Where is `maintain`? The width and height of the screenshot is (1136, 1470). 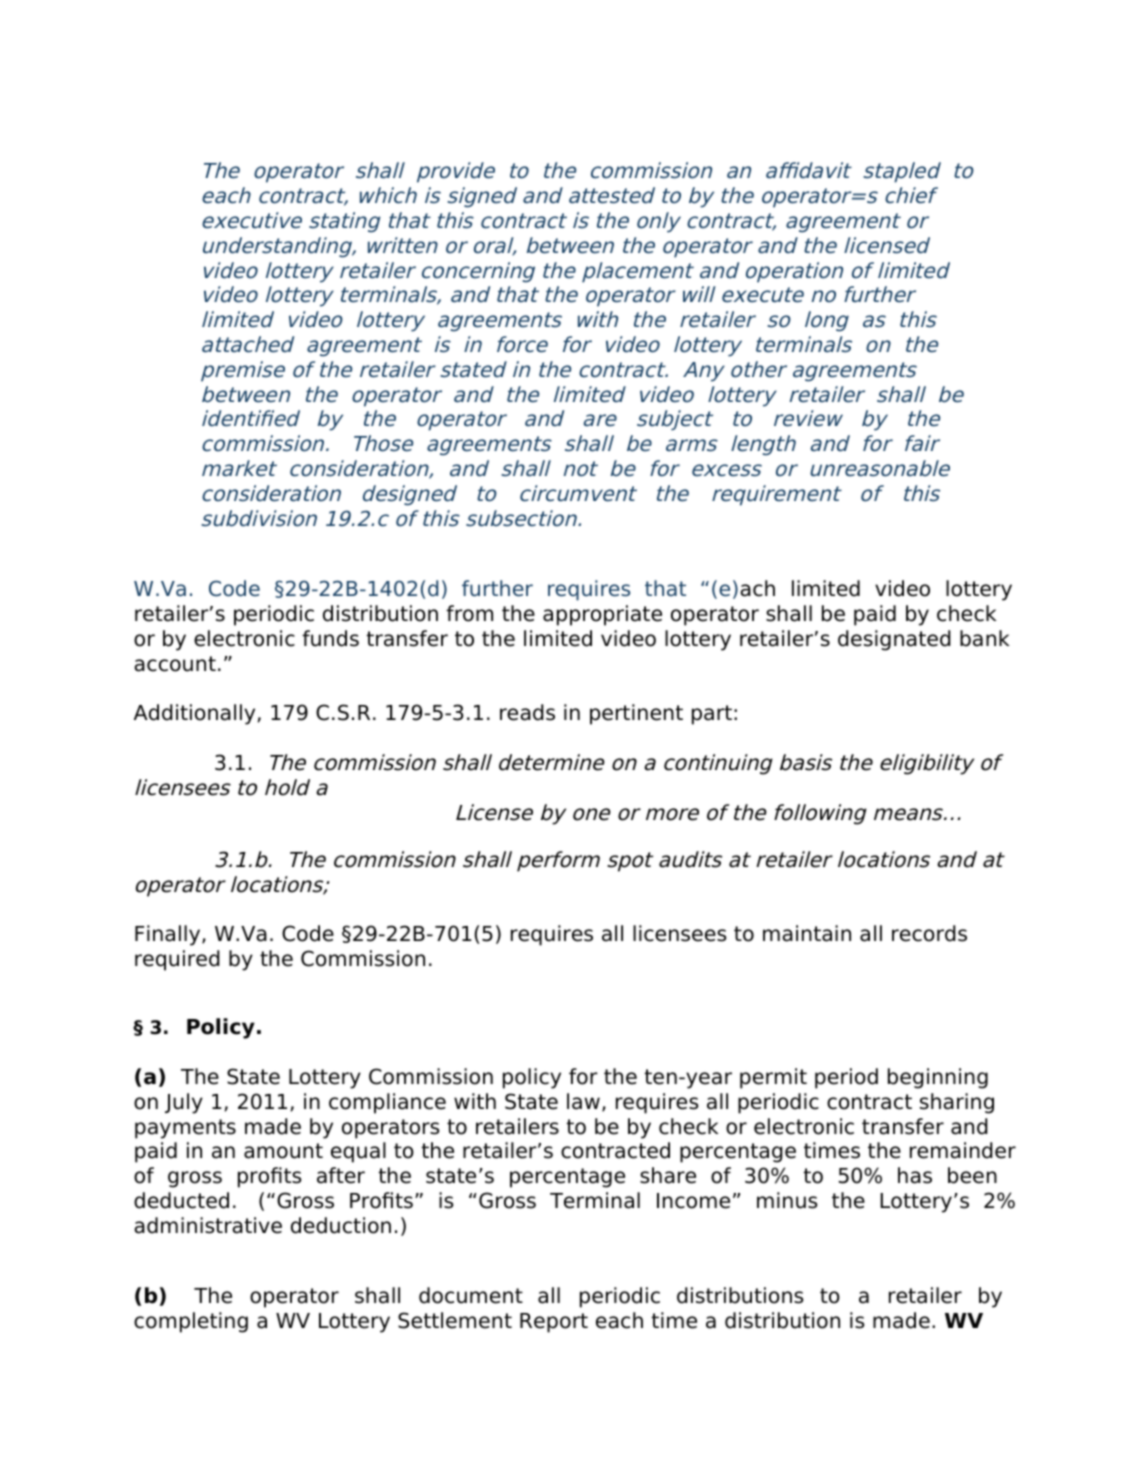 maintain is located at coordinates (807, 933).
